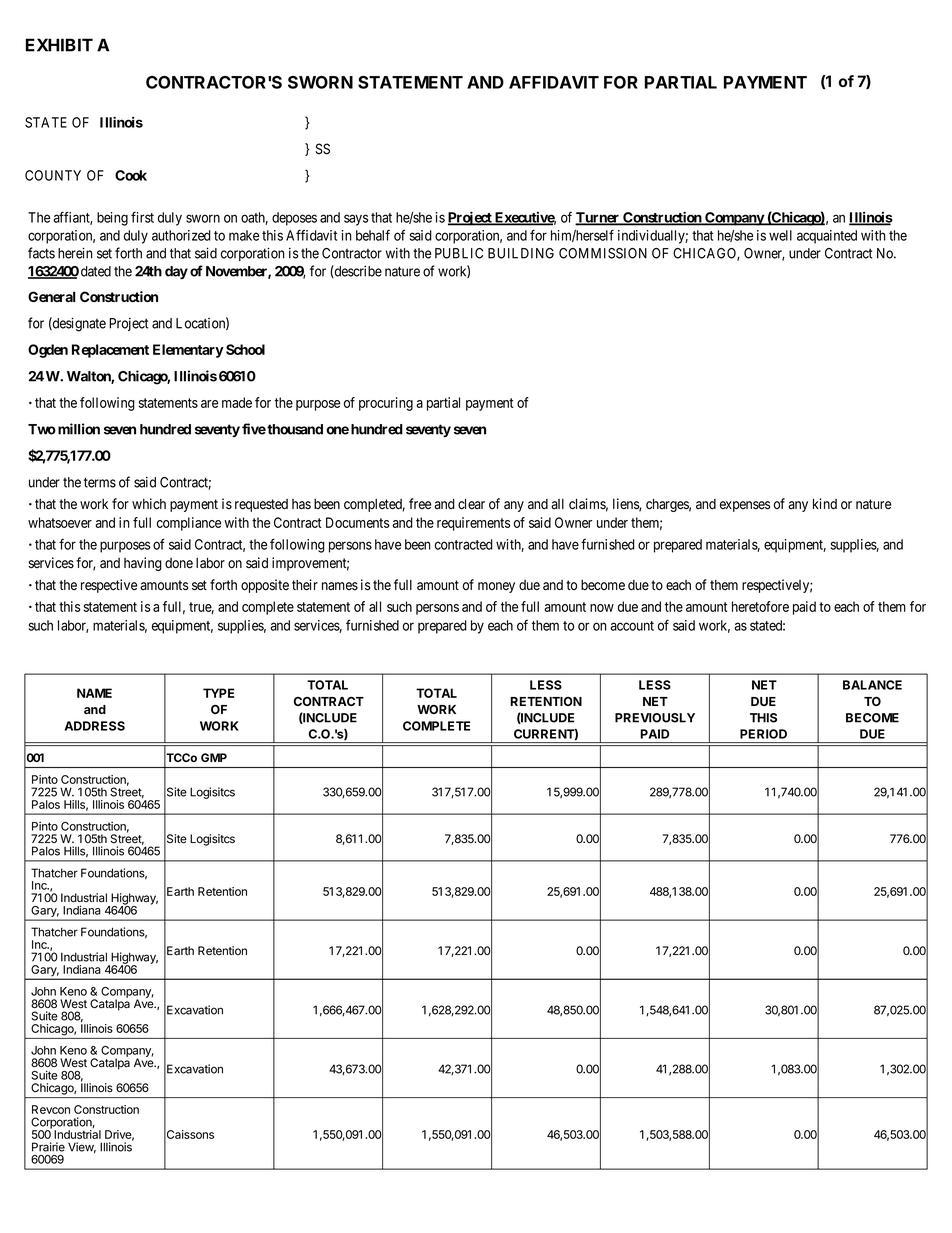 The image size is (952, 1233). What do you see at coordinates (218, 693) in the document?
I see `TYPE` at bounding box center [218, 693].
